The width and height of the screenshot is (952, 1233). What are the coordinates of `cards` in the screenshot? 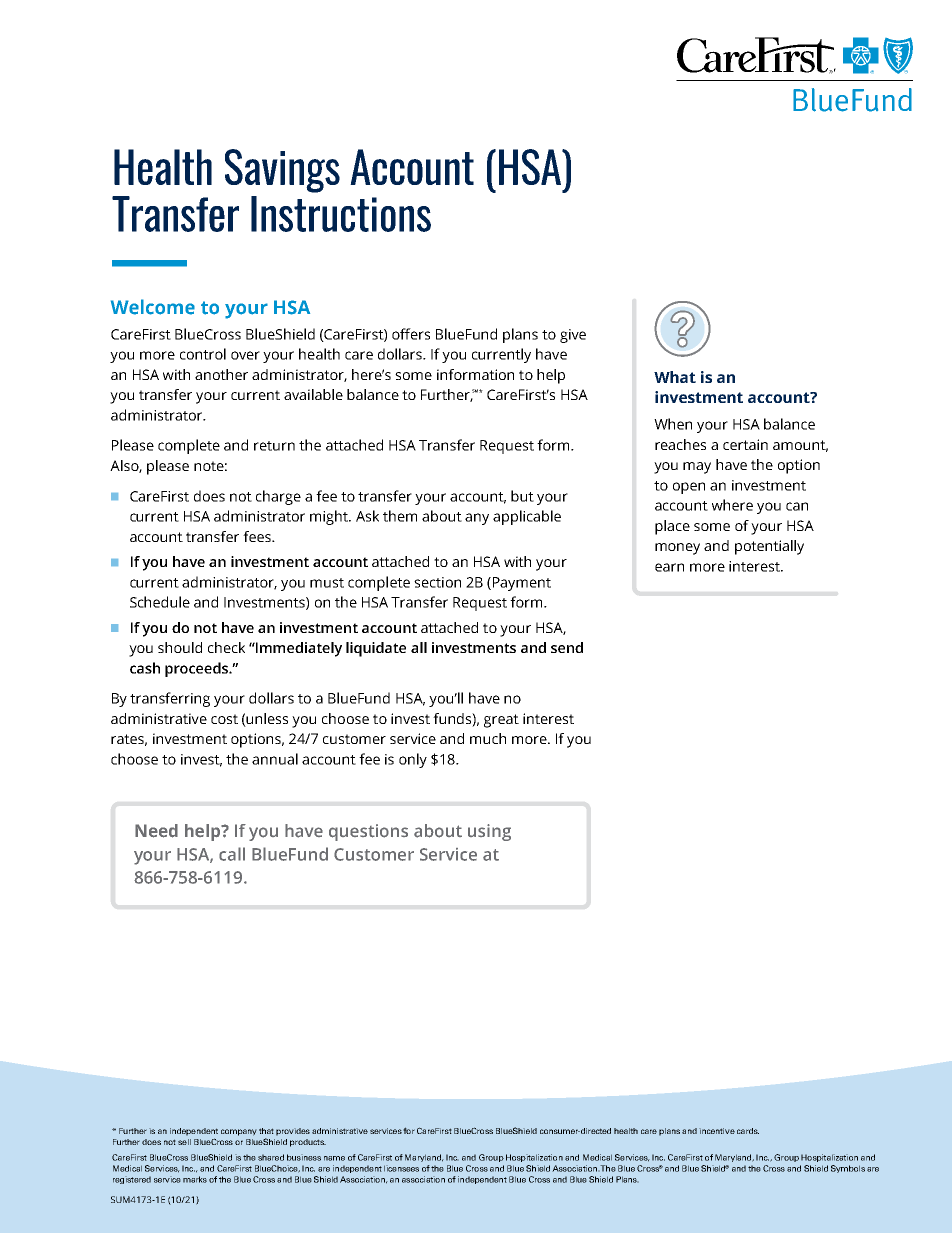 It's located at (748, 1131).
